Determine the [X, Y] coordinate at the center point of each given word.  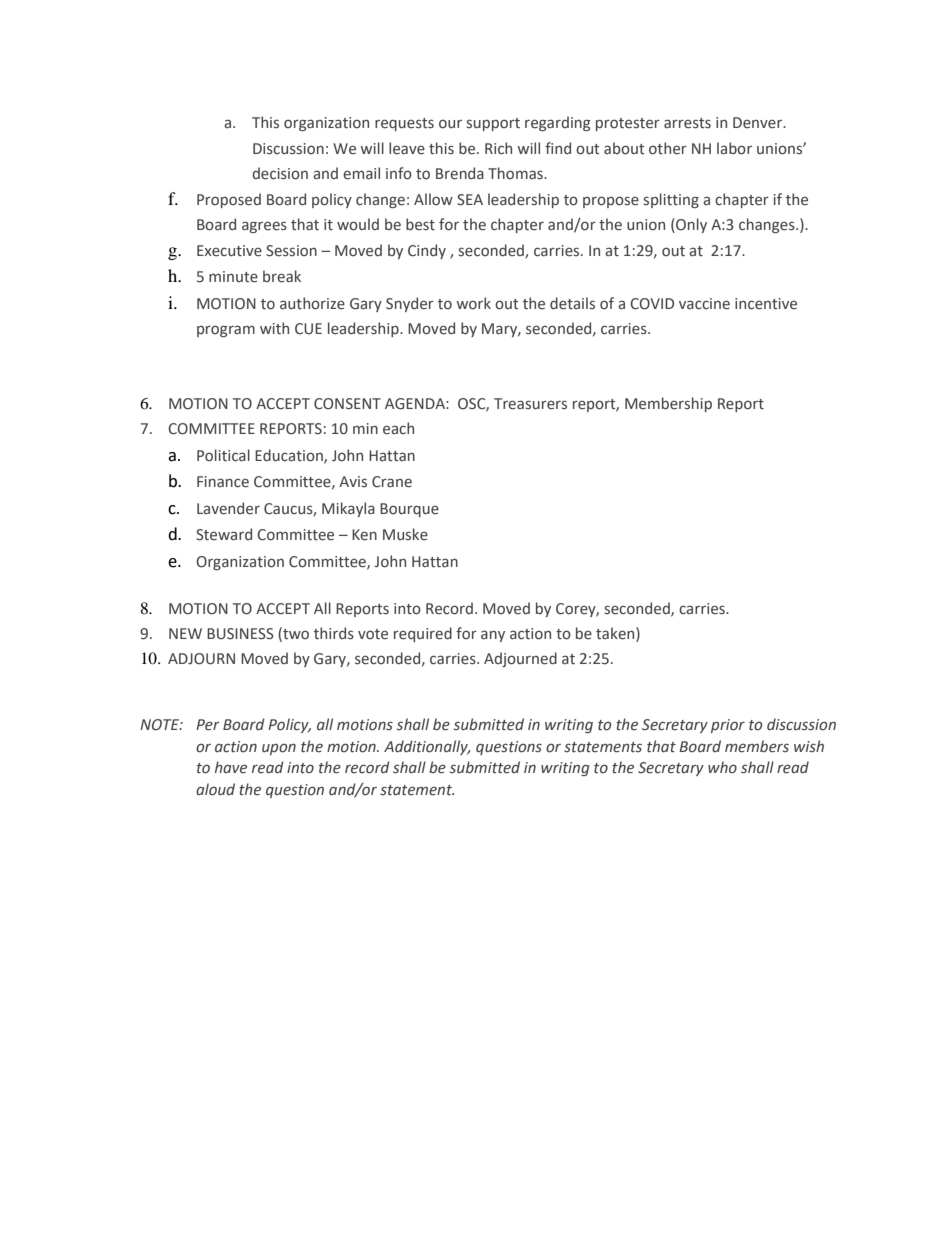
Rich [498, 148]
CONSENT [347, 404]
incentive [766, 304]
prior [728, 726]
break [282, 276]
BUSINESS [240, 634]
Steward [224, 534]
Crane [392, 482]
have [231, 767]
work [474, 303]
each [398, 428]
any [493, 636]
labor [734, 148]
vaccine [704, 304]
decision [280, 173]
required [423, 634]
